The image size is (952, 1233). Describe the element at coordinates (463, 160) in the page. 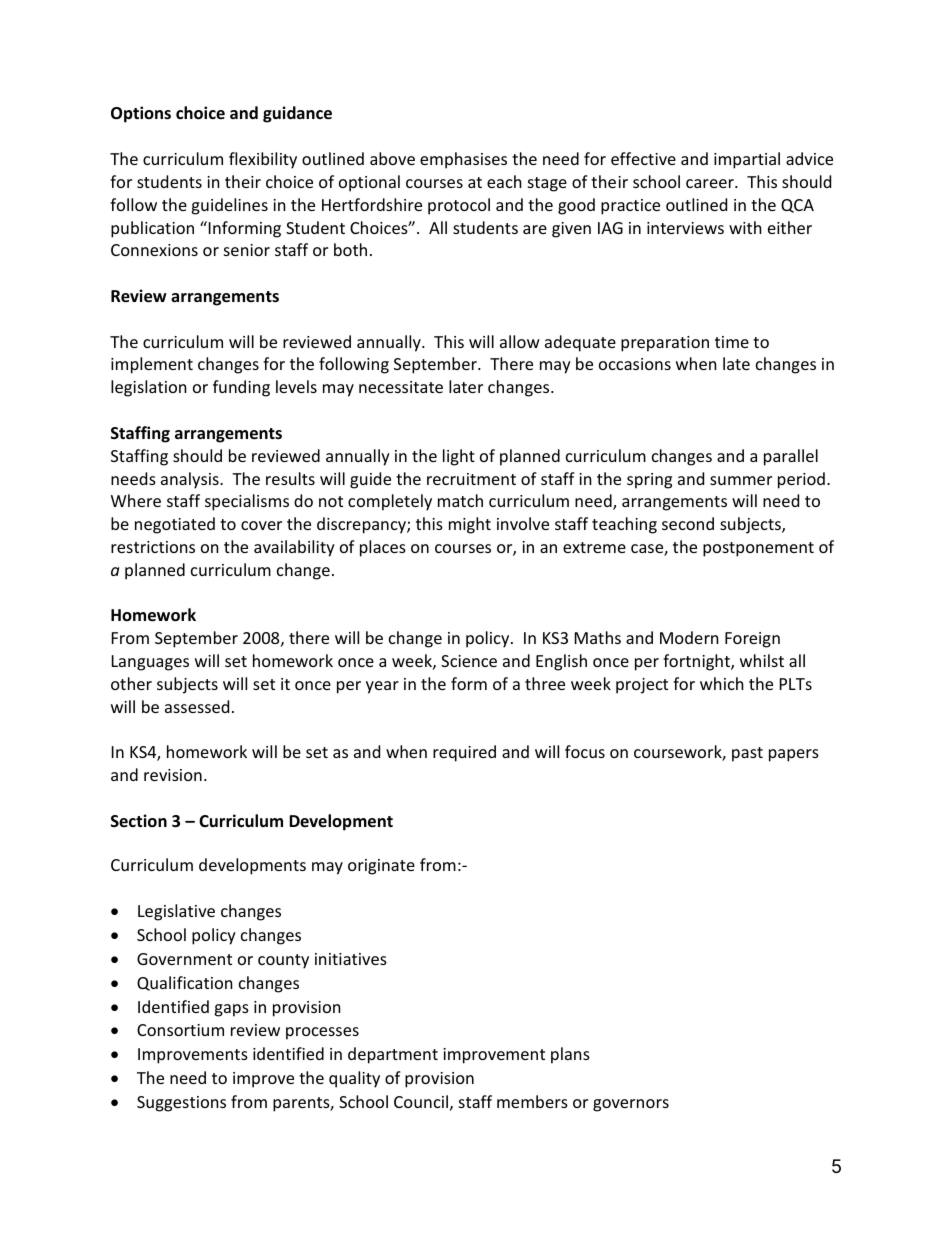

I see `emphasises` at that location.
